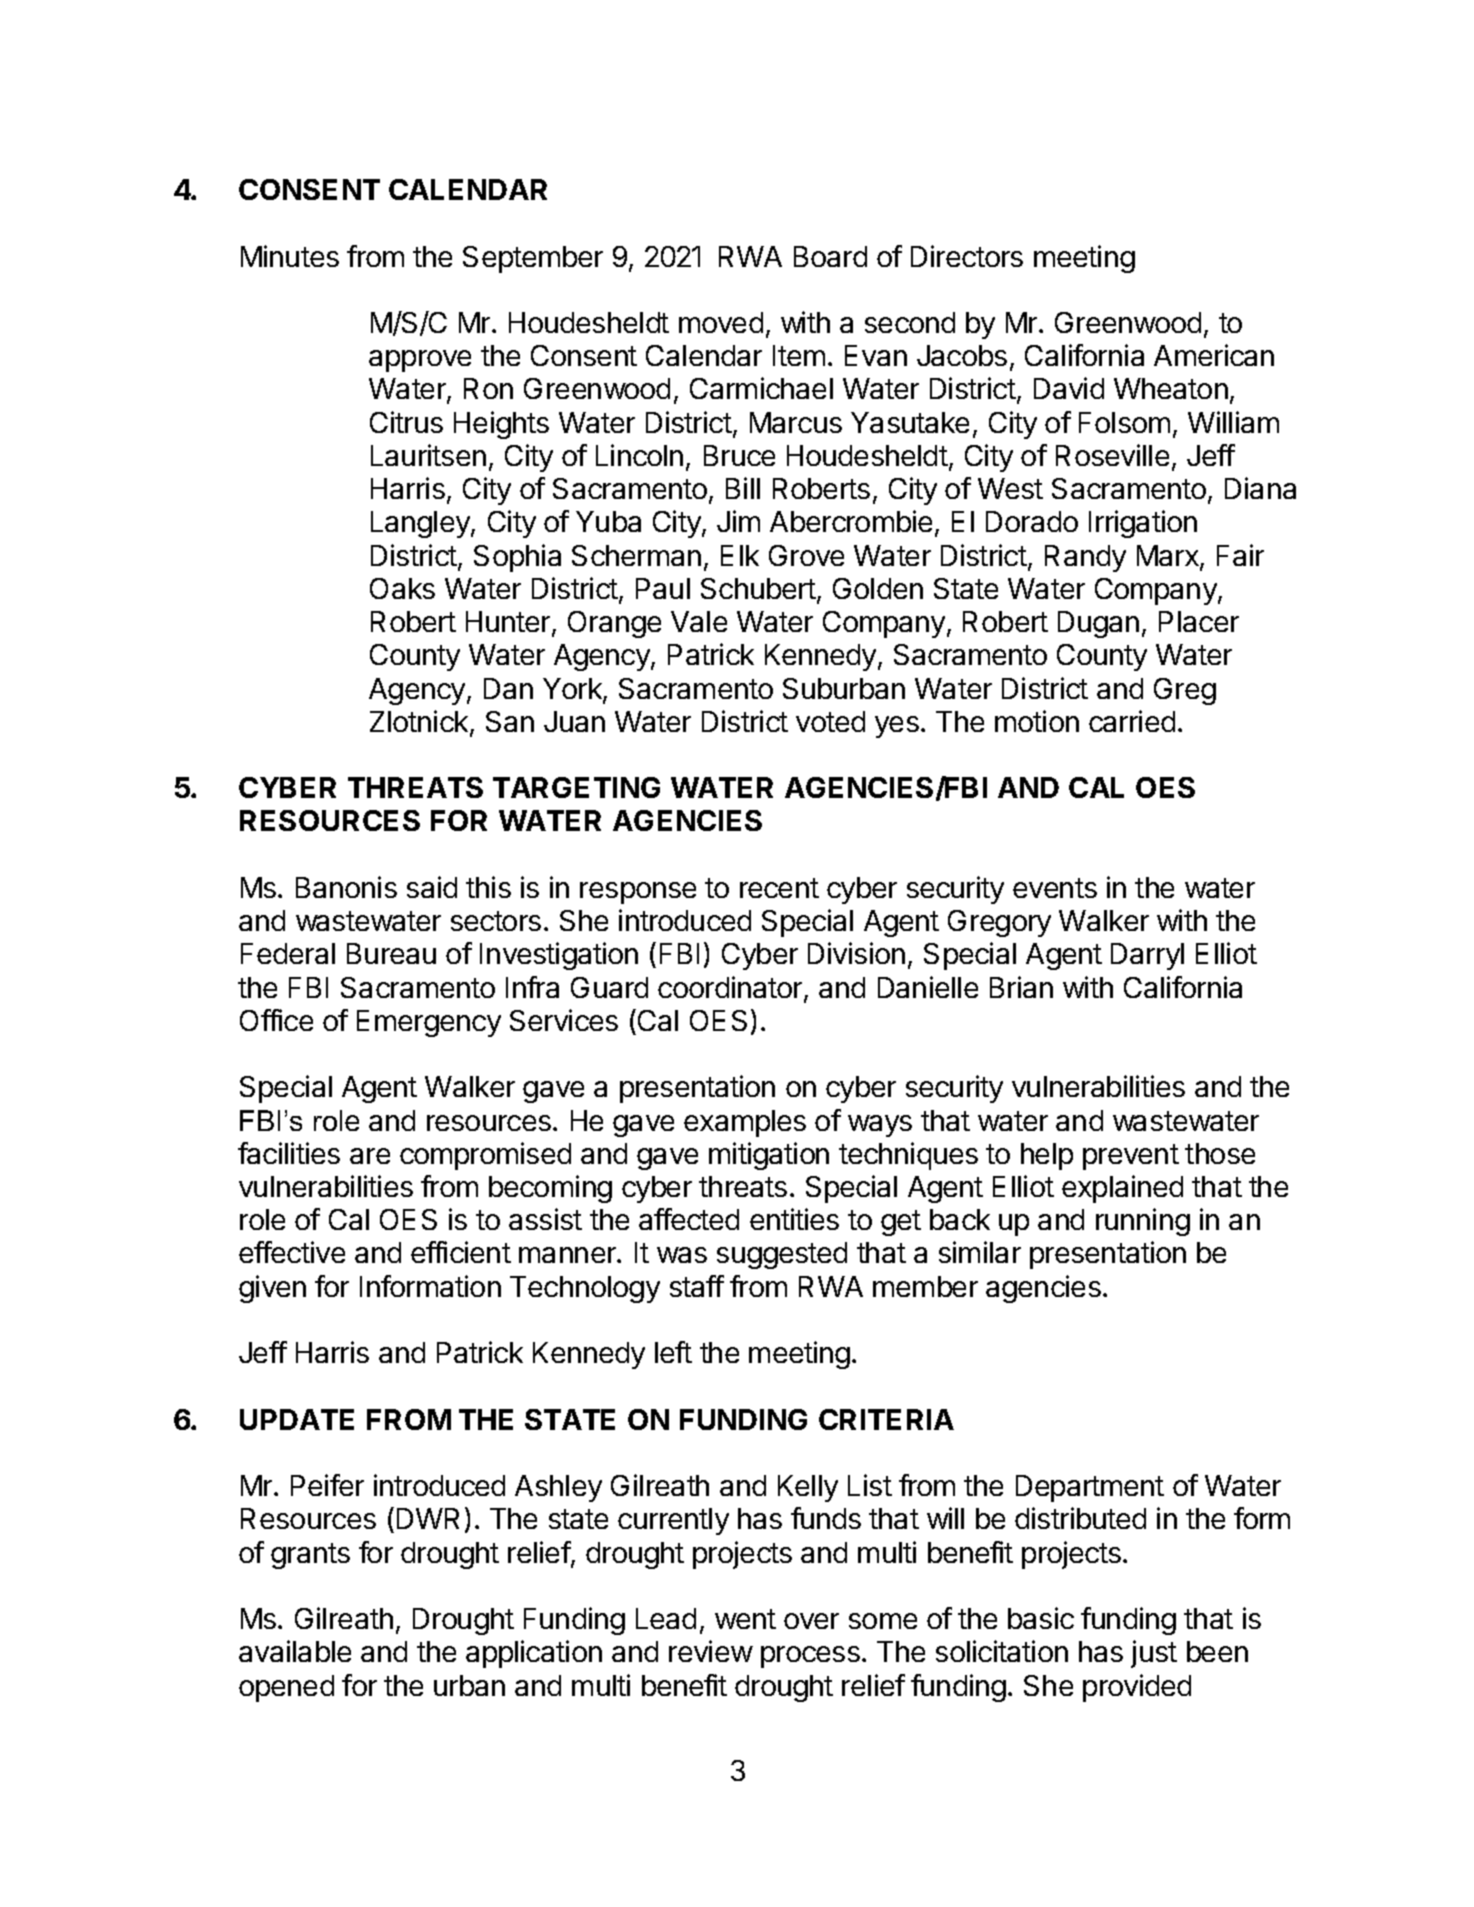 The image size is (1474, 1907). Describe the element at coordinates (391, 953) in the image. I see `Bureau` at that location.
